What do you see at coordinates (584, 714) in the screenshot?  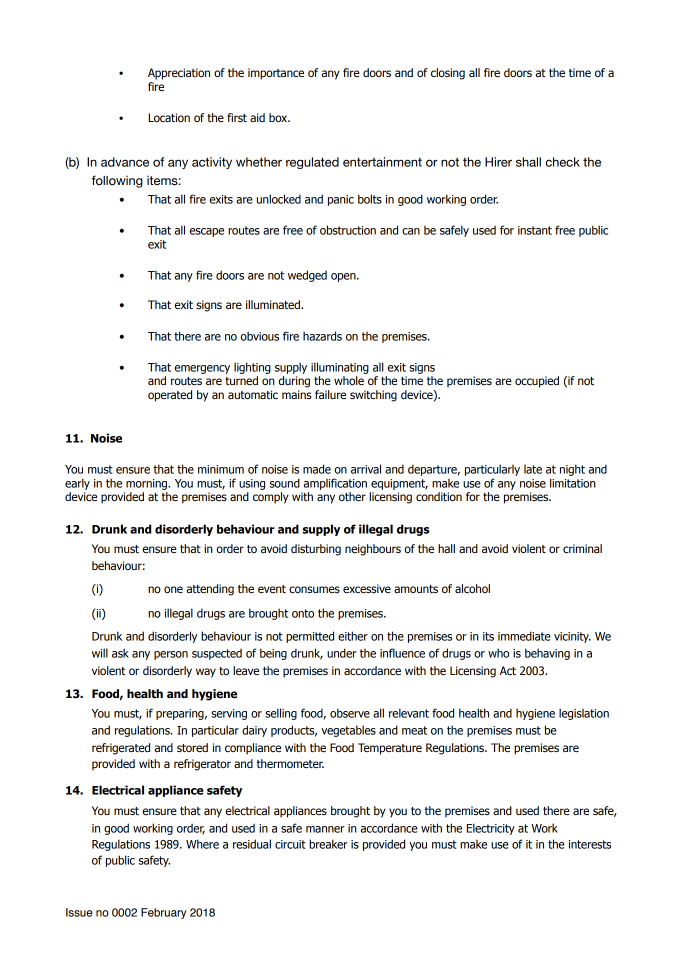 I see `legislation` at bounding box center [584, 714].
